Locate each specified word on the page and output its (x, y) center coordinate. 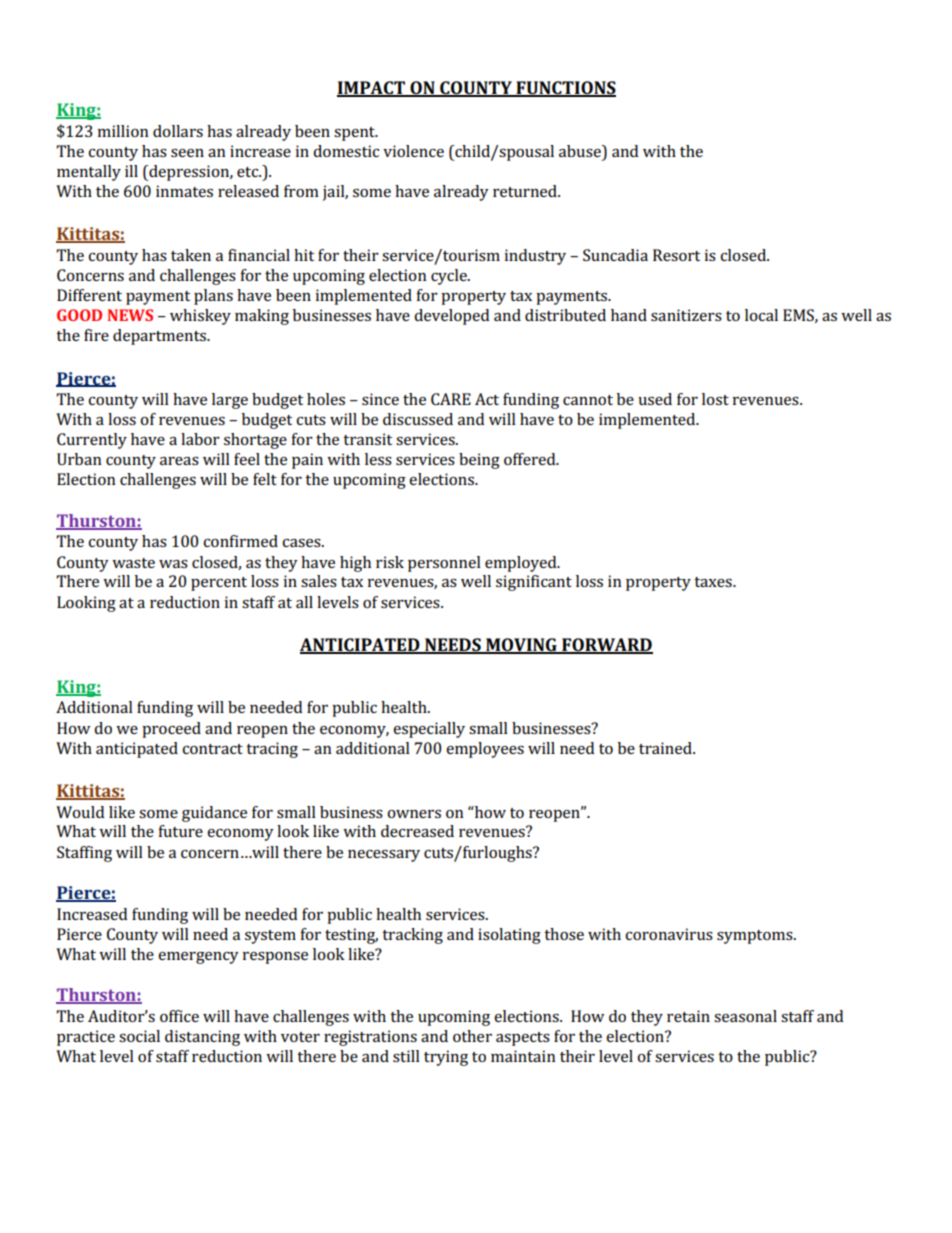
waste (133, 563)
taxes (714, 582)
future (180, 831)
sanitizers (686, 315)
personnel (444, 564)
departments (160, 337)
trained (666, 748)
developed (451, 317)
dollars (178, 131)
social (139, 1036)
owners (414, 814)
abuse (581, 151)
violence (413, 151)
